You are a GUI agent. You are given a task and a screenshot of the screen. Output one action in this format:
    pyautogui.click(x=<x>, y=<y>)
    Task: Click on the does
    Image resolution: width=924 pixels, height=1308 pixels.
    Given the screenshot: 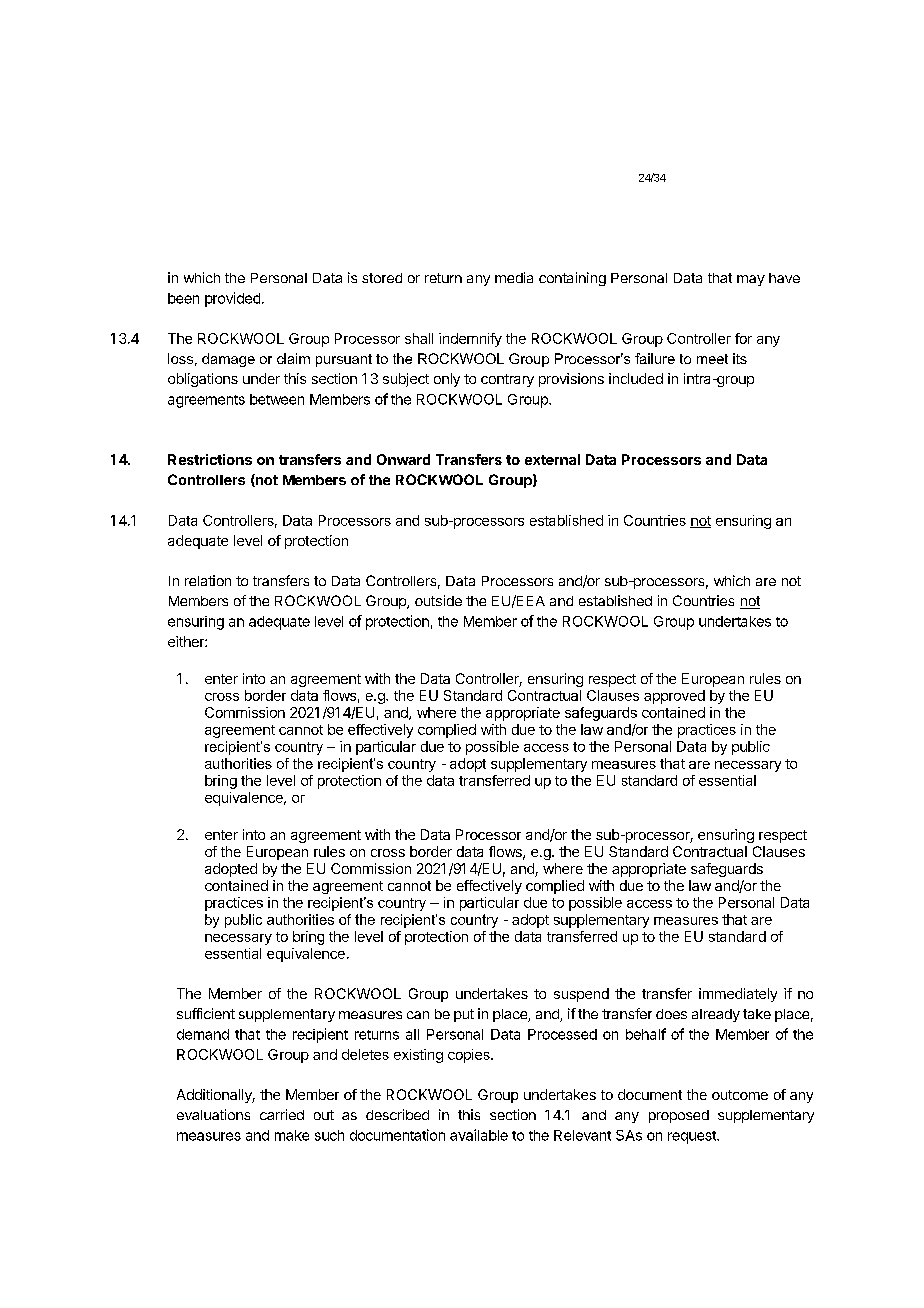 What is the action you would take?
    pyautogui.click(x=671, y=1014)
